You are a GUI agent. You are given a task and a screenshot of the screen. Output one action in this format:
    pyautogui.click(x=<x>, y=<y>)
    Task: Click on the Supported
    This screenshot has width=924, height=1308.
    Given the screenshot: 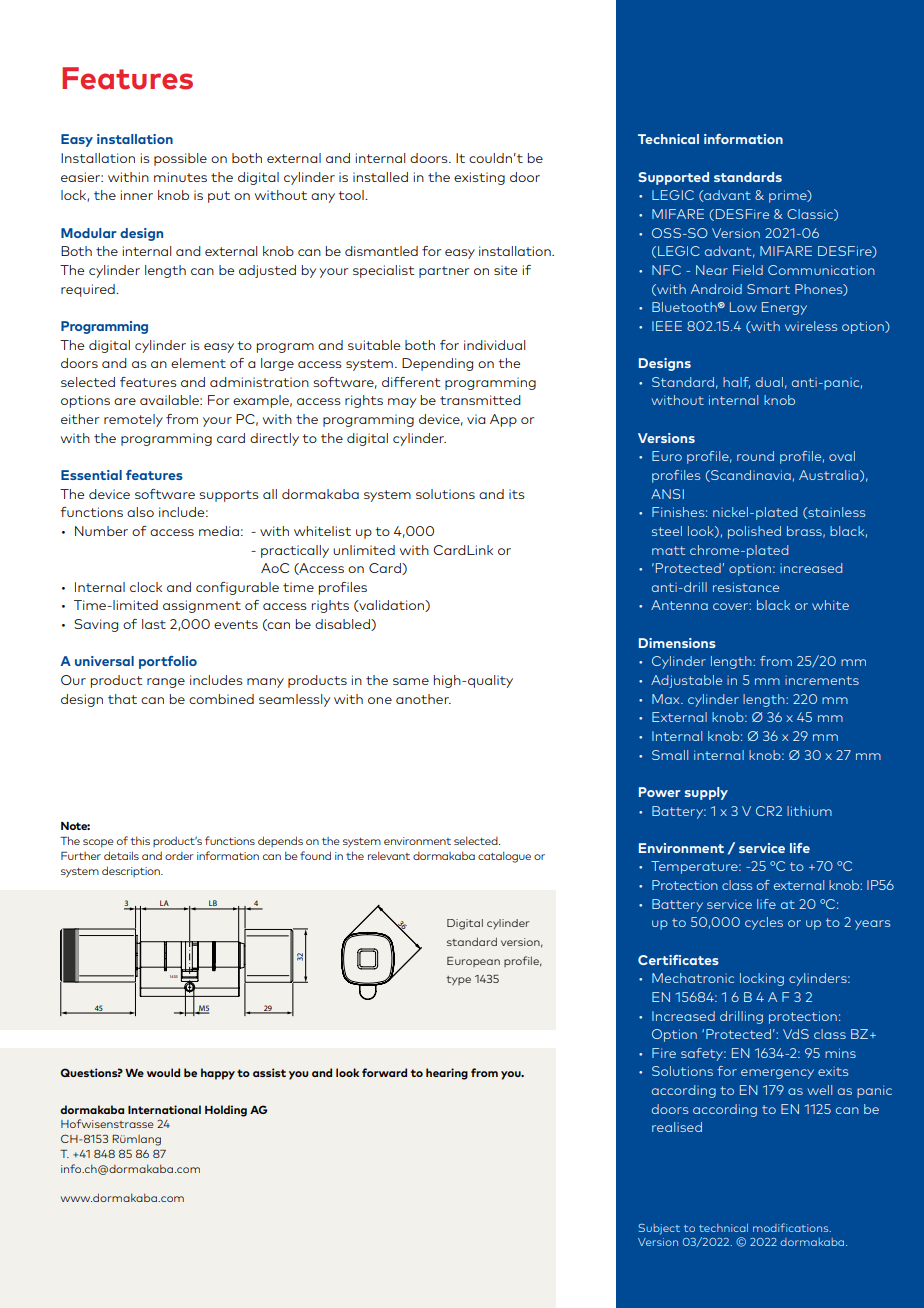 What is the action you would take?
    pyautogui.click(x=673, y=178)
